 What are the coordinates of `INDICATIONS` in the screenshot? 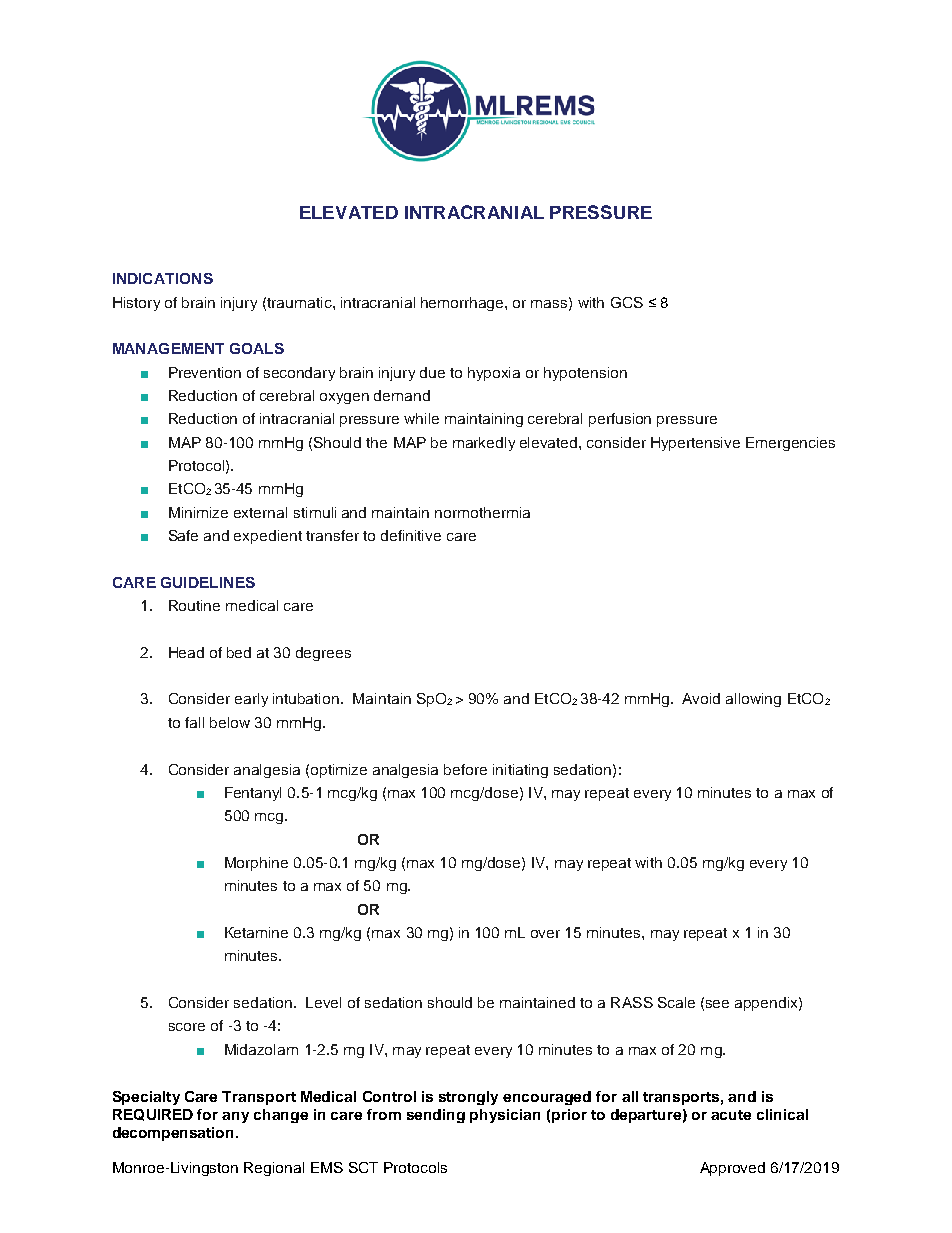 It's located at (163, 278).
